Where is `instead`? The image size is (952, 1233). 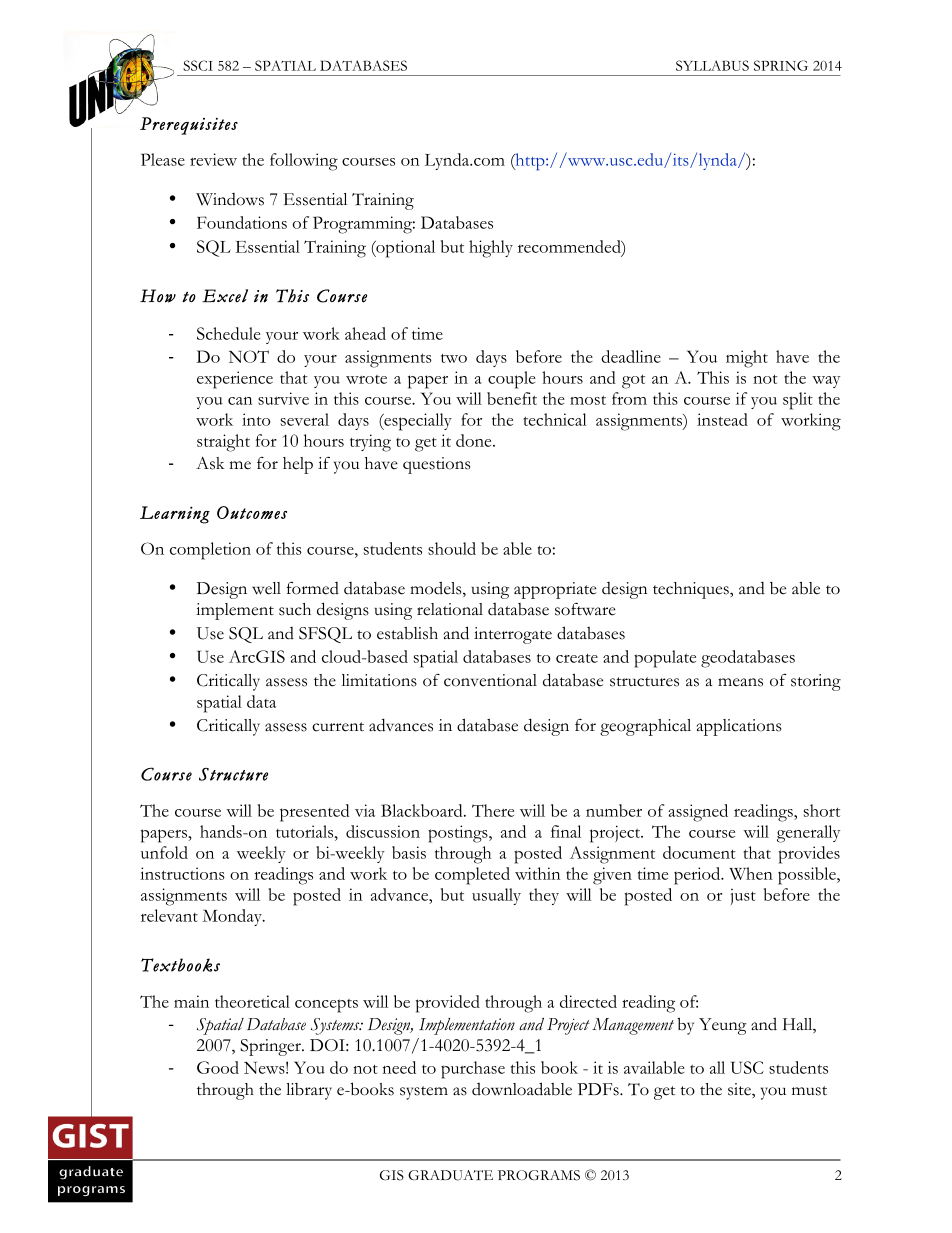 instead is located at coordinates (722, 419).
